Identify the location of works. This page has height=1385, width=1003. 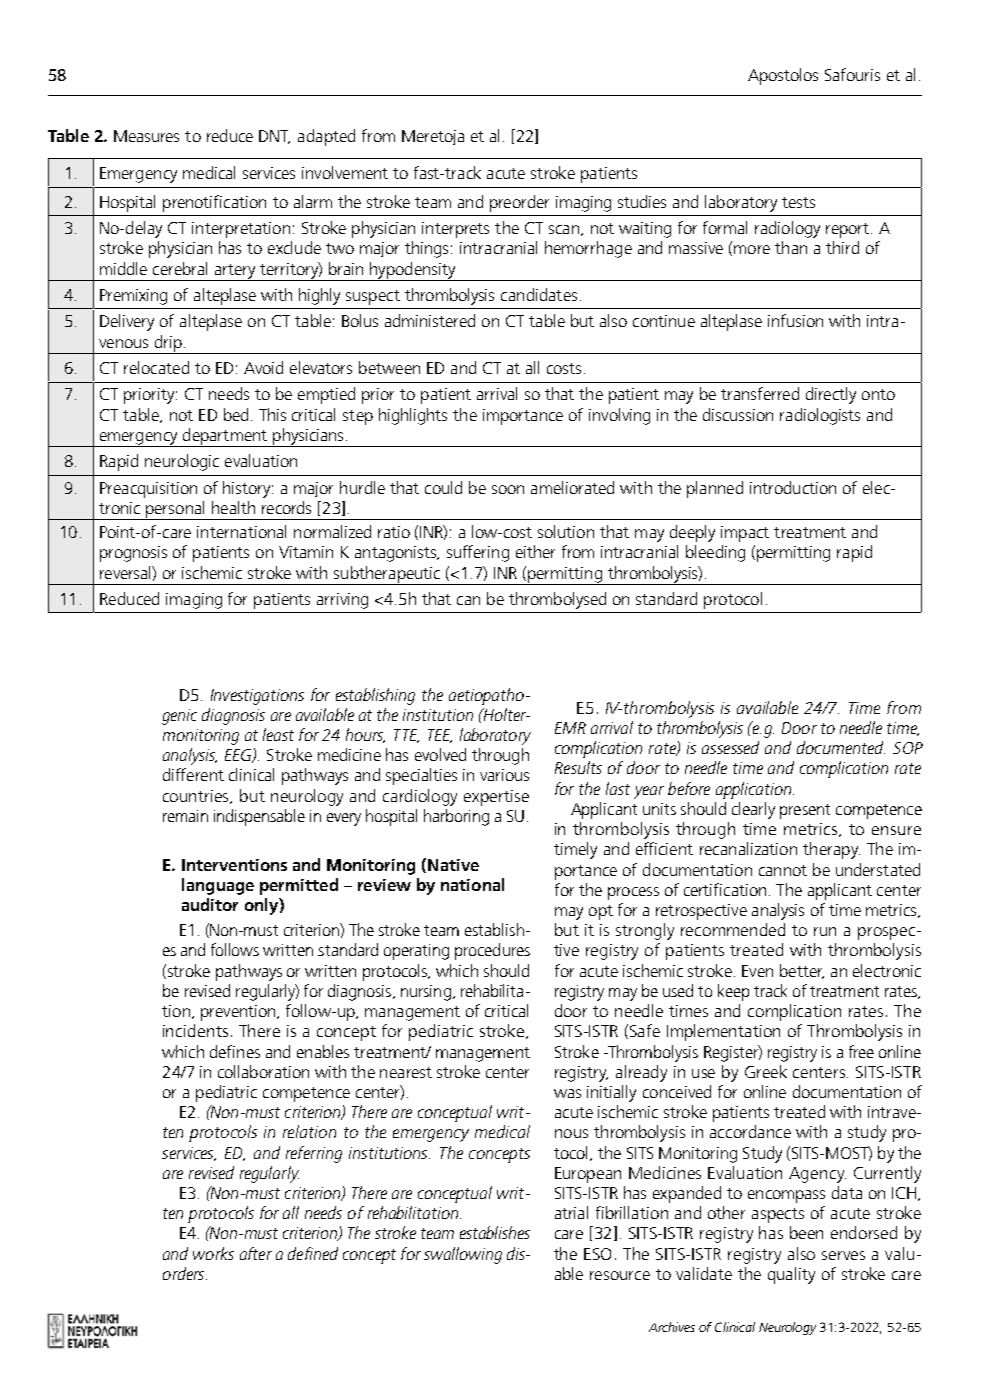
(213, 1253).
